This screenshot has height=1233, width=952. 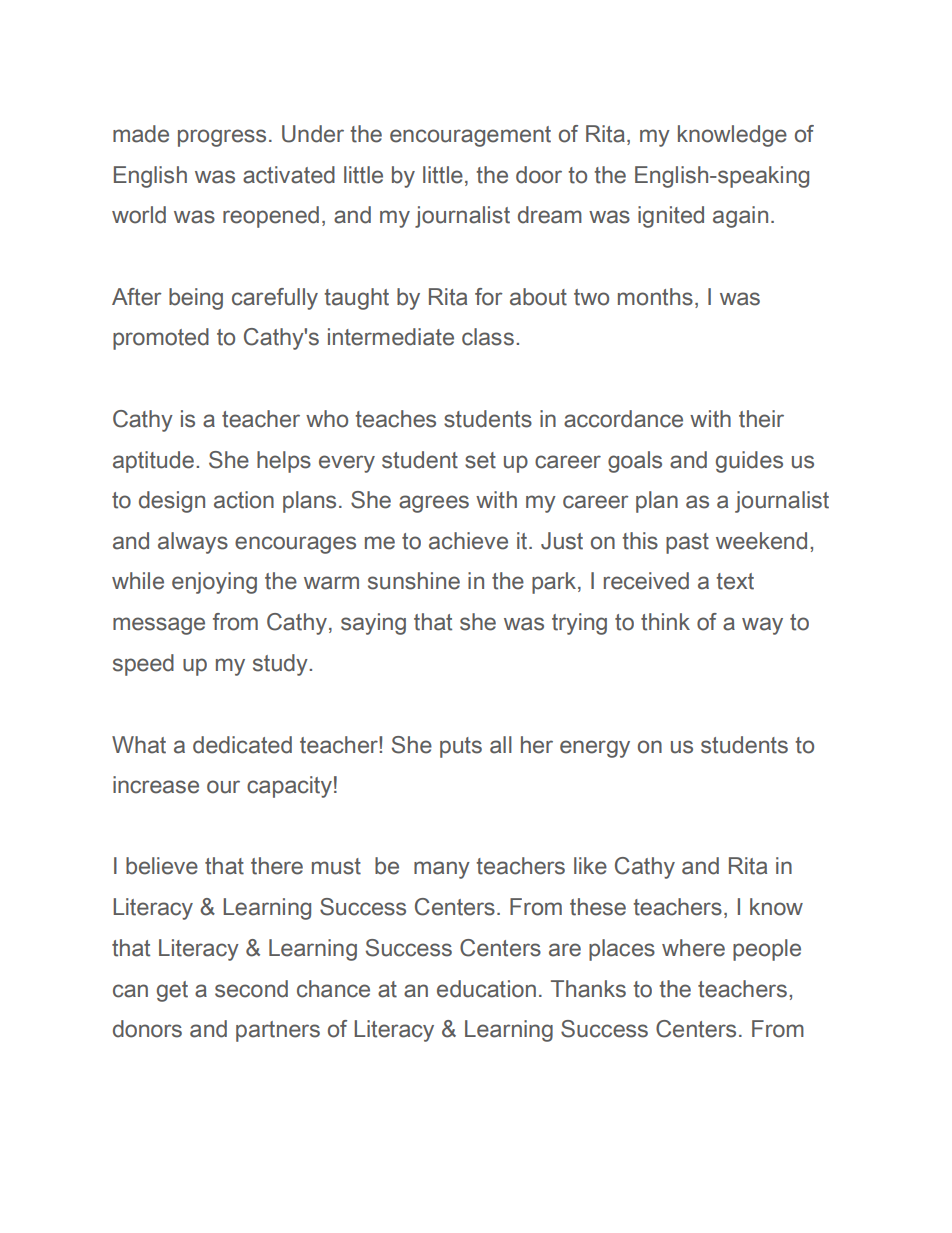 What do you see at coordinates (461, 747) in the screenshot?
I see `puts` at bounding box center [461, 747].
